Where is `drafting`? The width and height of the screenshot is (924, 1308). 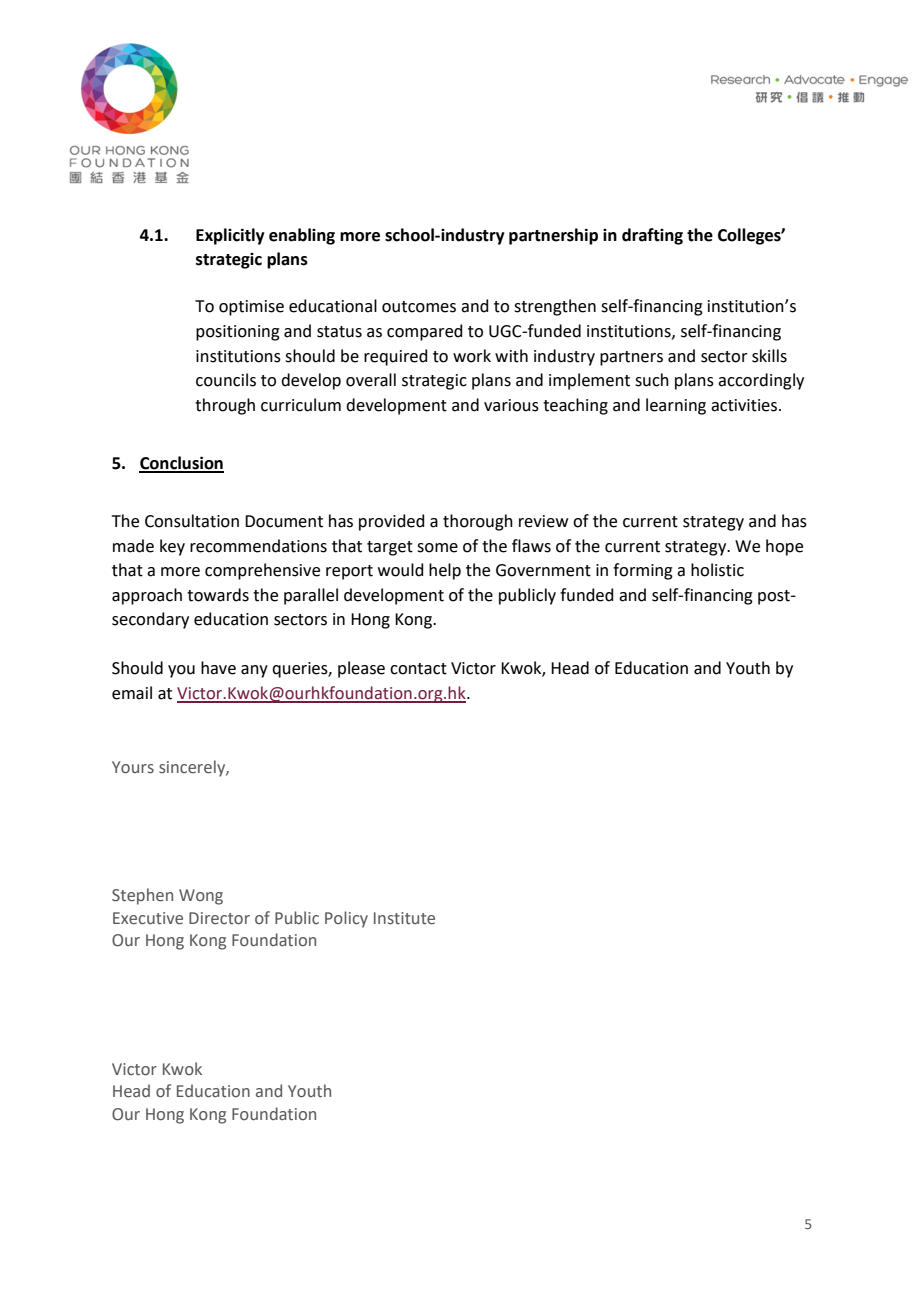 drafting is located at coordinates (652, 236).
